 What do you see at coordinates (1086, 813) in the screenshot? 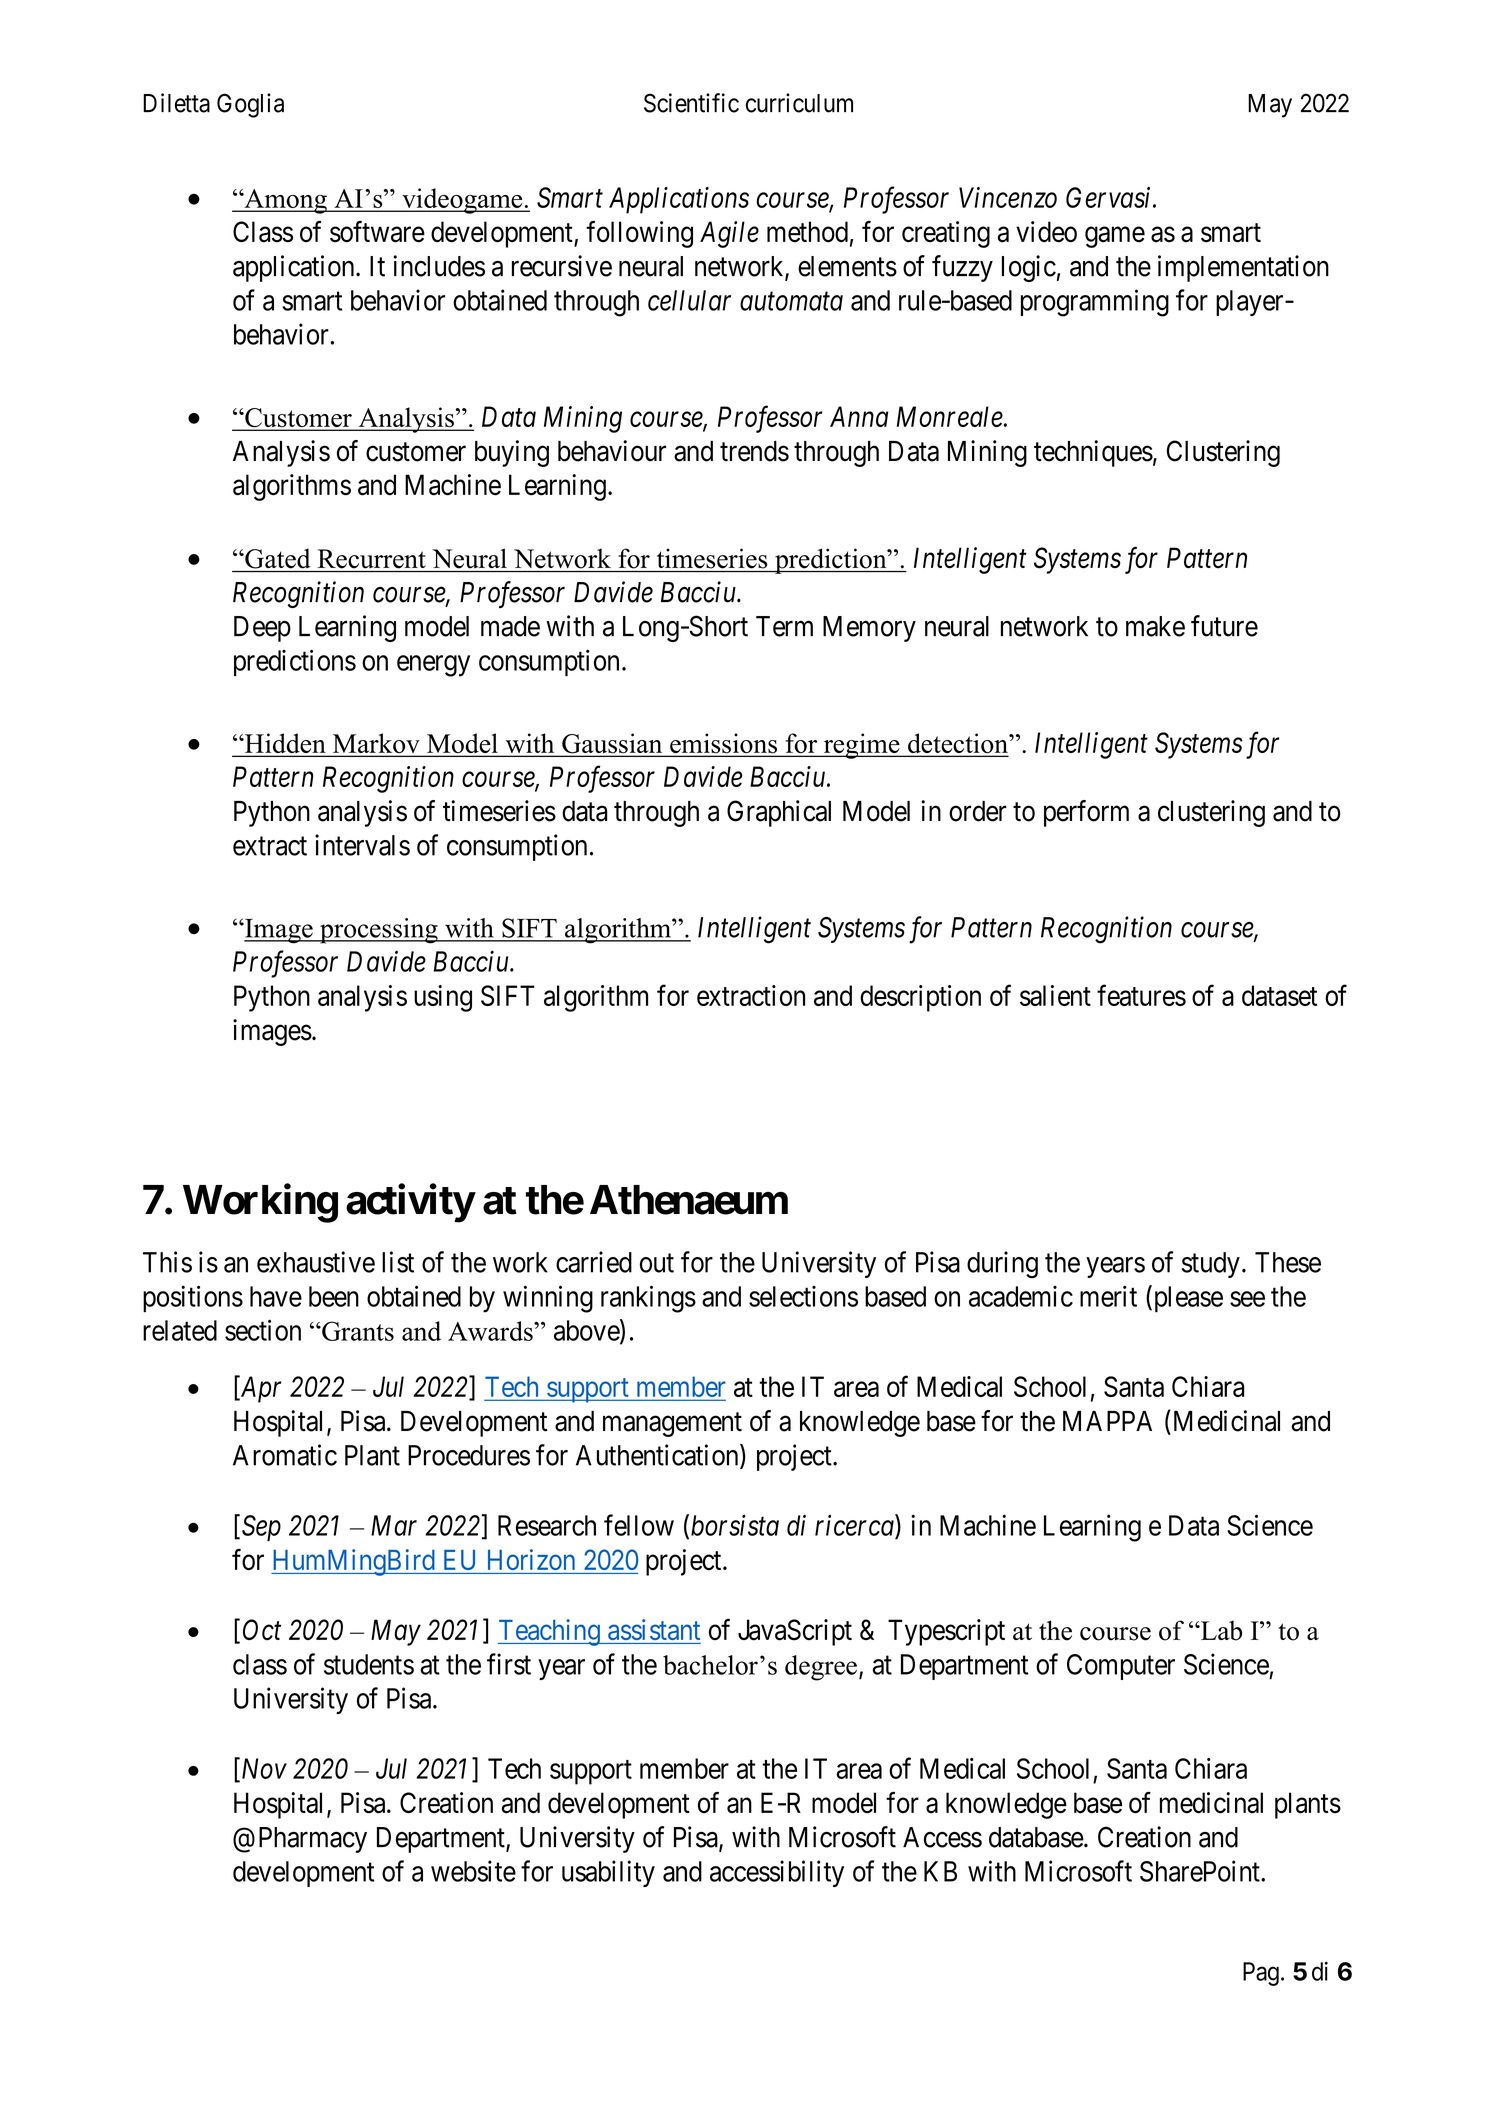
I see `perform` at bounding box center [1086, 813].
